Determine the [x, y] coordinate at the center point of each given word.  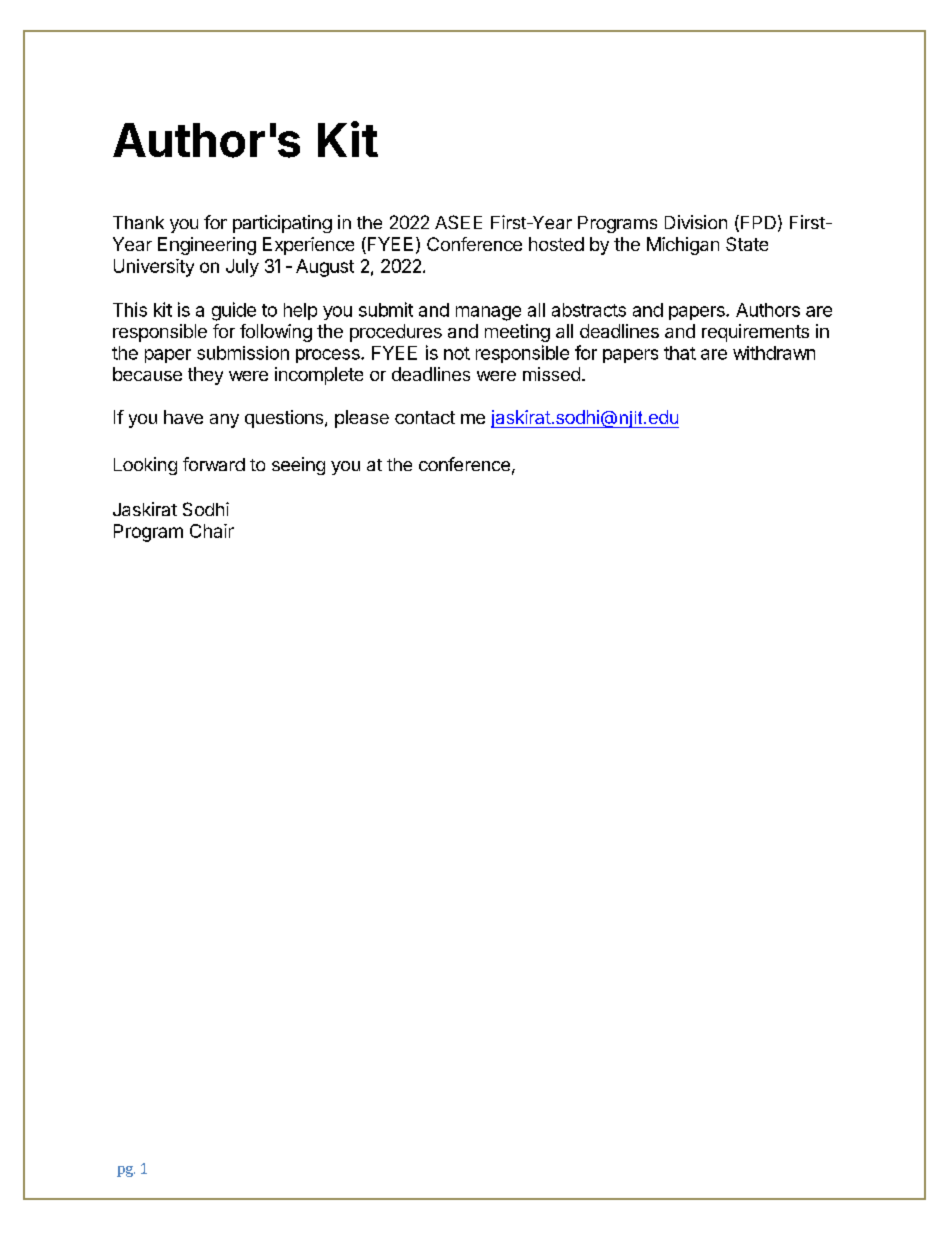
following [276, 333]
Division [696, 222]
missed [551, 374]
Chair [212, 531]
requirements [755, 333]
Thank [138, 222]
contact [425, 417]
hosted [556, 244]
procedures [396, 333]
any [224, 421]
